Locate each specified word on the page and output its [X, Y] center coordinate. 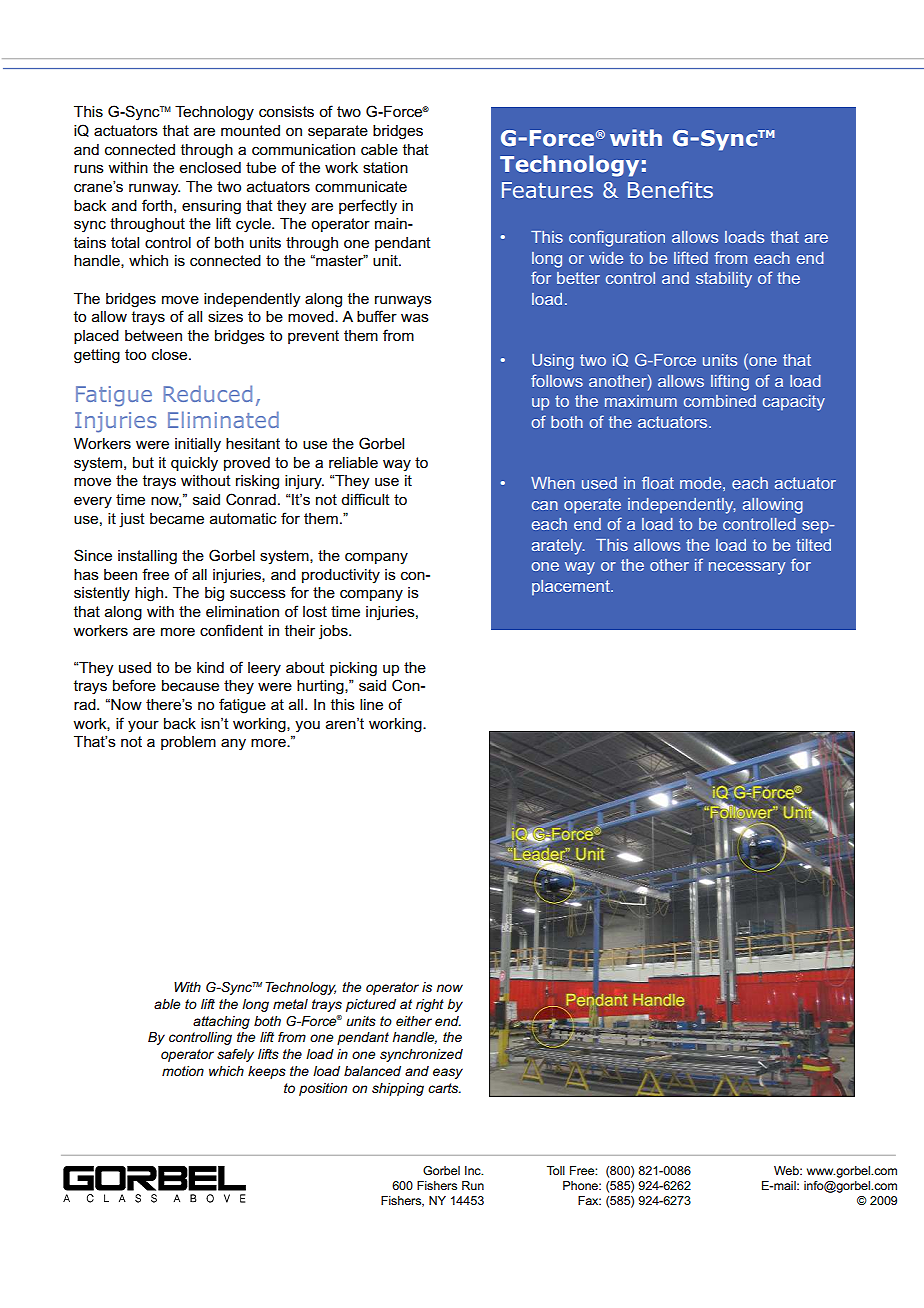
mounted [250, 130]
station [385, 167]
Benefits [670, 189]
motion [183, 1071]
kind [210, 667]
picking [353, 669]
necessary [747, 568]
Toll [556, 1170]
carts [444, 1088]
